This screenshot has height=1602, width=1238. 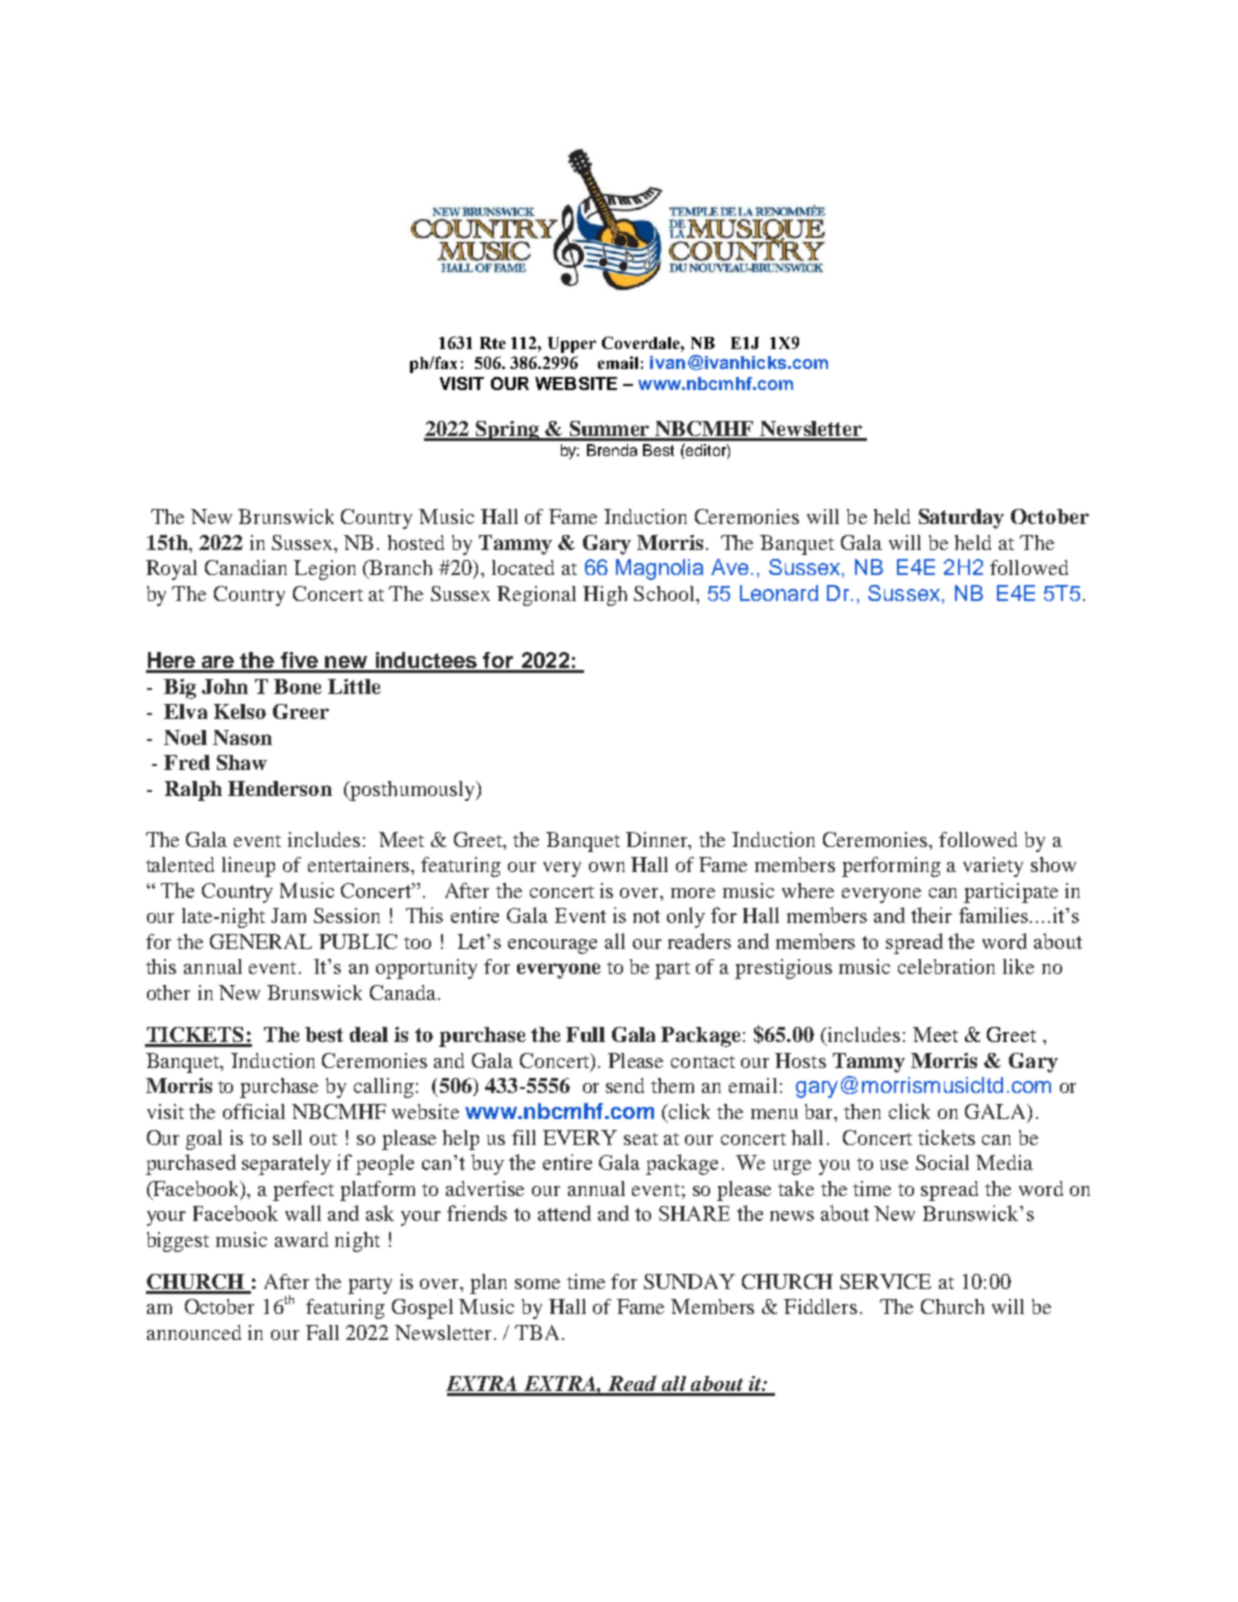 I want to click on Saturday, so click(x=961, y=519).
